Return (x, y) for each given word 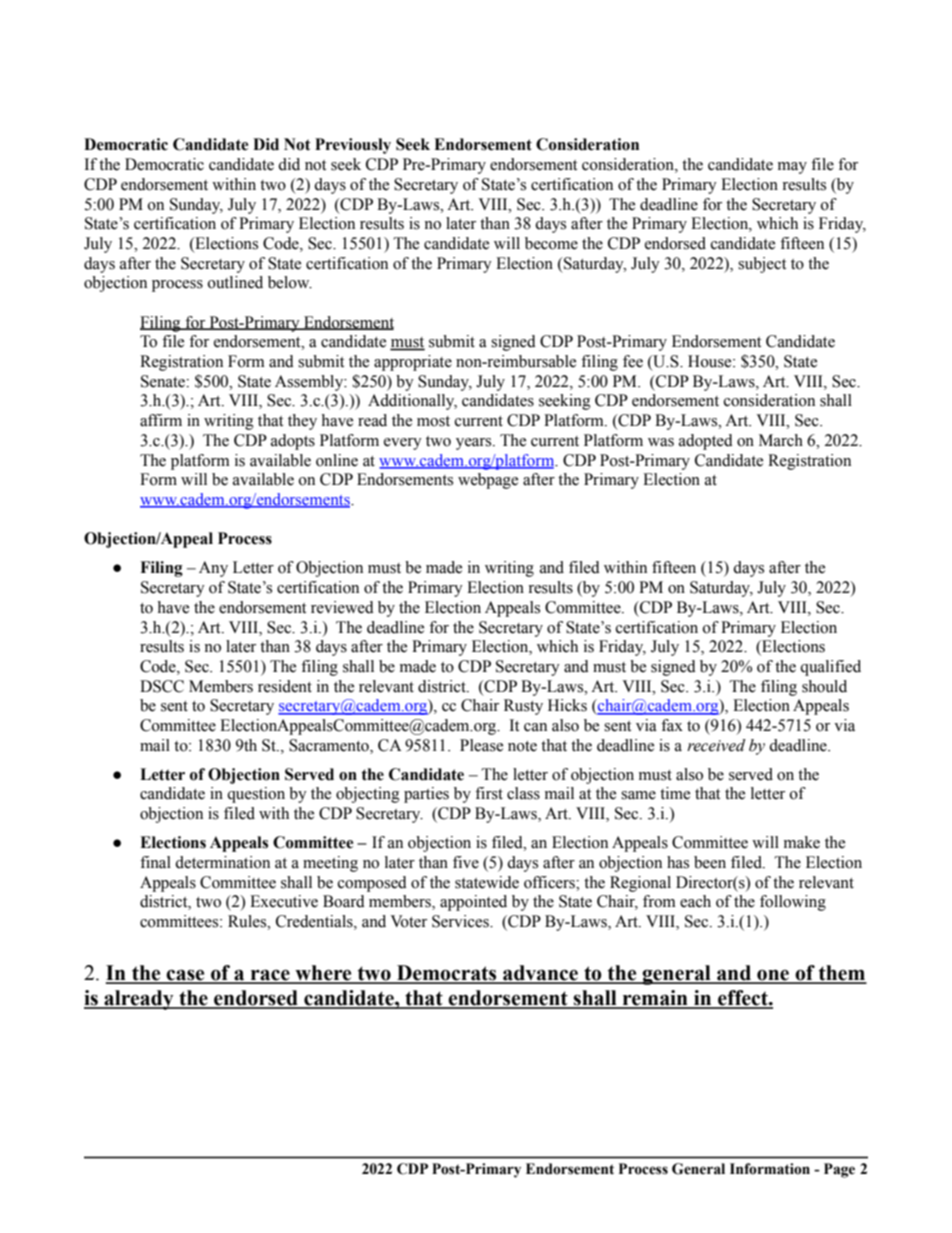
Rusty (523, 707)
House (711, 361)
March (781, 440)
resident (285, 686)
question (256, 795)
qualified (830, 668)
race (270, 976)
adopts (293, 442)
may (792, 168)
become (551, 243)
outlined (235, 282)
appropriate (413, 363)
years (475, 444)
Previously (353, 146)
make (802, 842)
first (489, 793)
